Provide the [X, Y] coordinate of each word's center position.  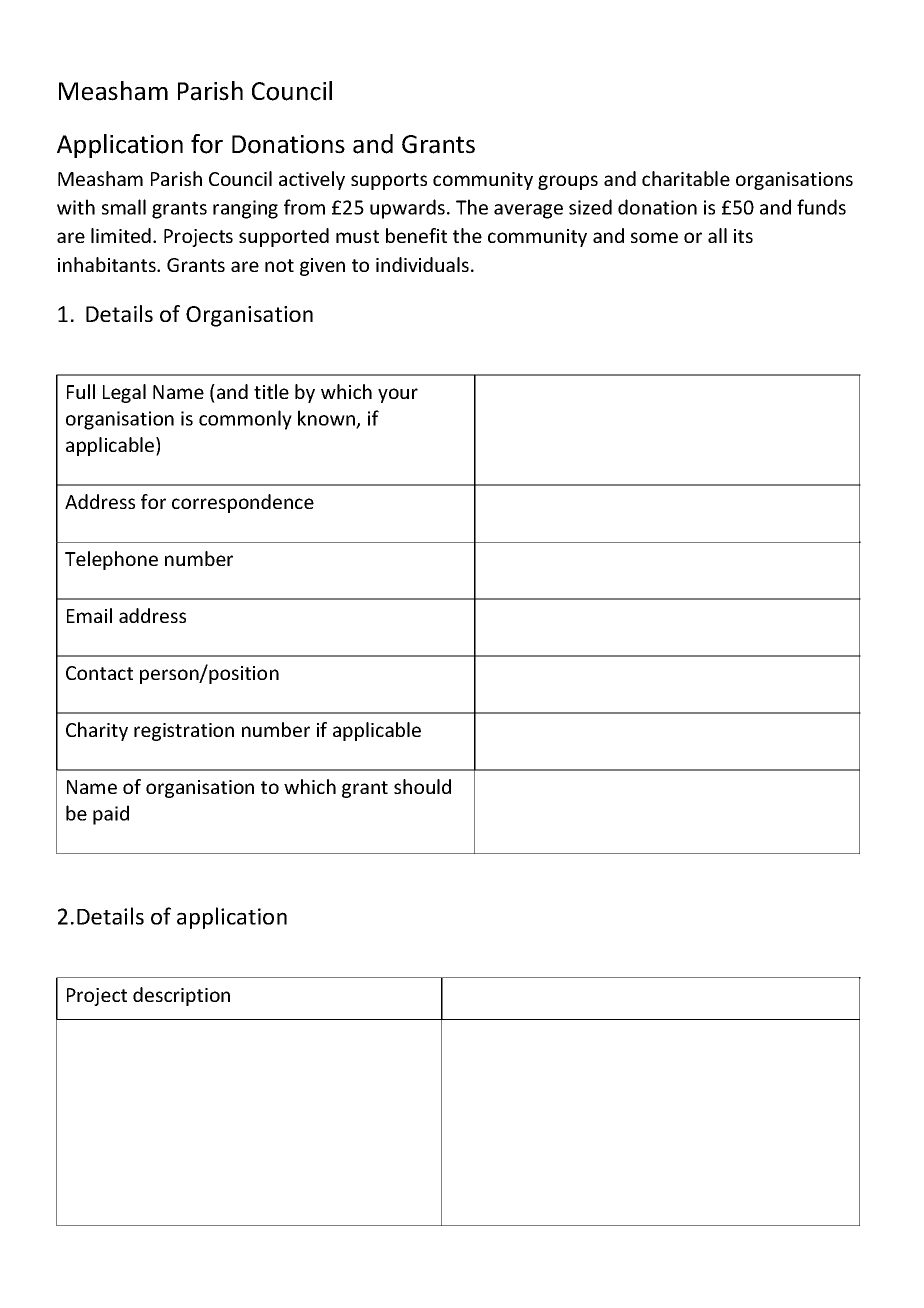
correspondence [243, 503]
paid [111, 815]
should [422, 786]
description [181, 996]
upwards [407, 209]
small [124, 207]
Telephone [111, 560]
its [743, 236]
